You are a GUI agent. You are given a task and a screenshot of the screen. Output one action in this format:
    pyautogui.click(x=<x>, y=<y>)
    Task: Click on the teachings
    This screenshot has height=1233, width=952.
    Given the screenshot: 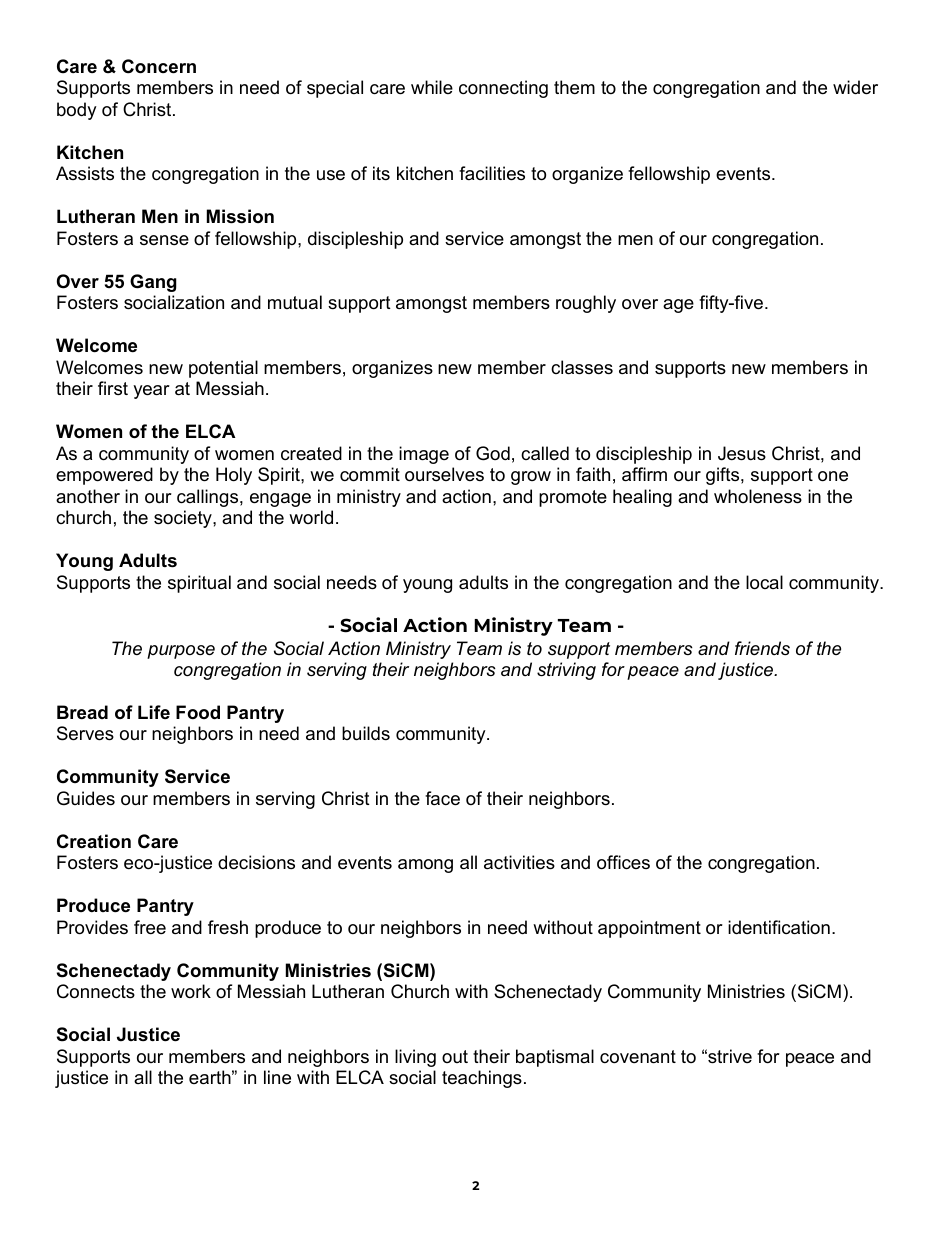 What is the action you would take?
    pyautogui.click(x=482, y=1079)
